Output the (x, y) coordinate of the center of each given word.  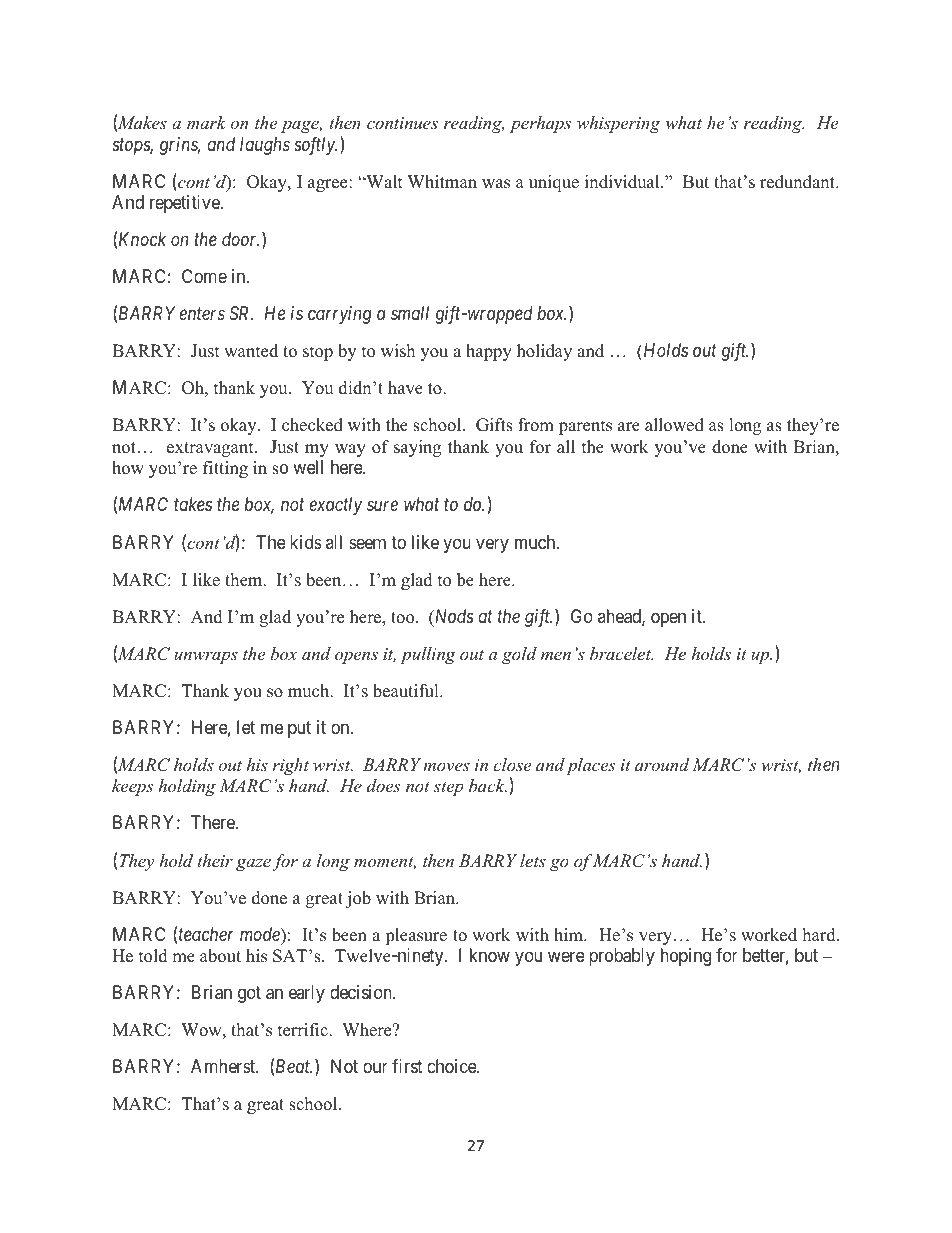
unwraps (206, 657)
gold (519, 655)
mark (206, 122)
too (404, 618)
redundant (798, 182)
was (496, 184)
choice (452, 1066)
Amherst (224, 1066)
